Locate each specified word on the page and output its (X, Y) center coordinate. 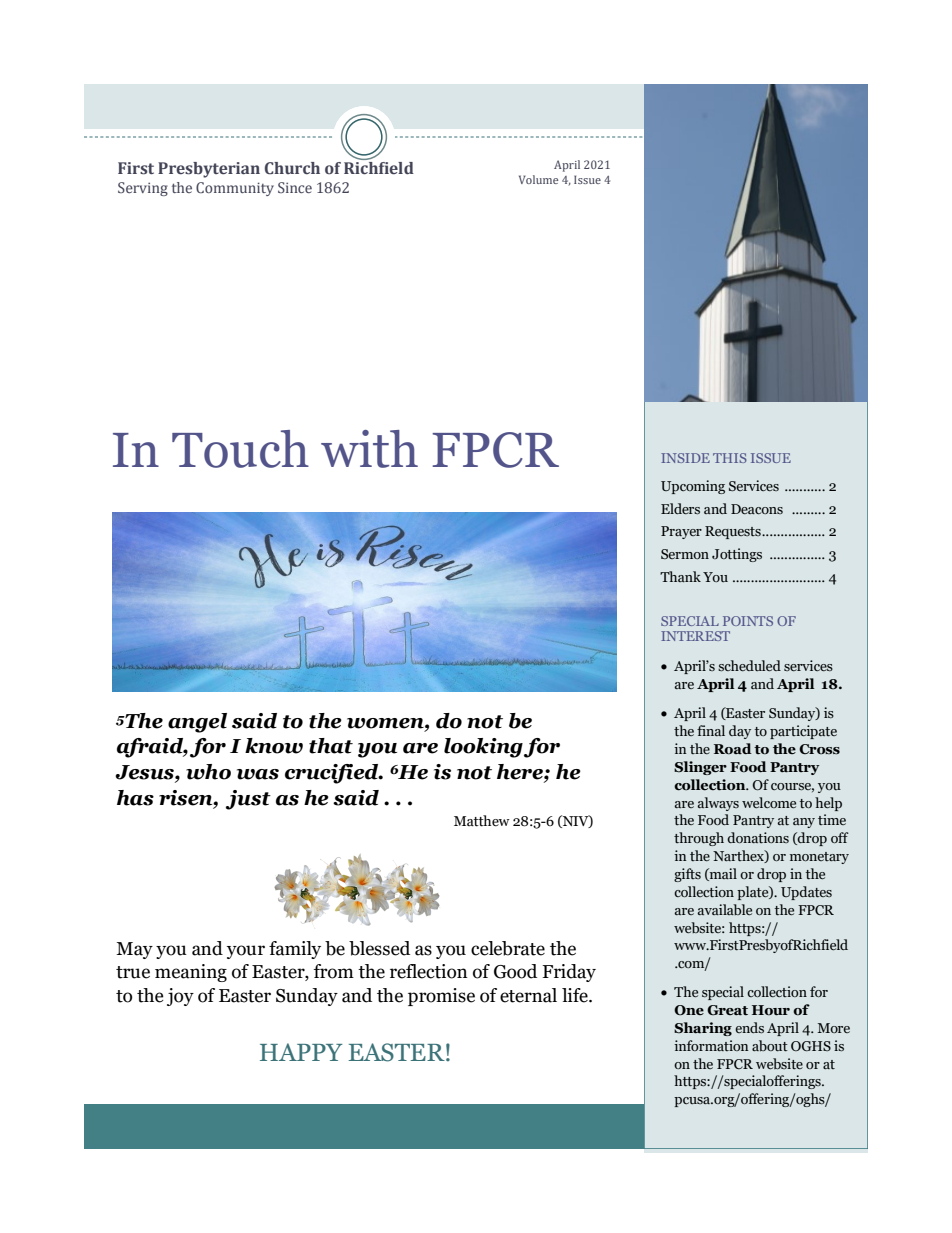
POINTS (748, 621)
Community (235, 189)
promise (441, 997)
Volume (538, 179)
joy (180, 997)
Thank (680, 576)
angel (197, 723)
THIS (730, 458)
